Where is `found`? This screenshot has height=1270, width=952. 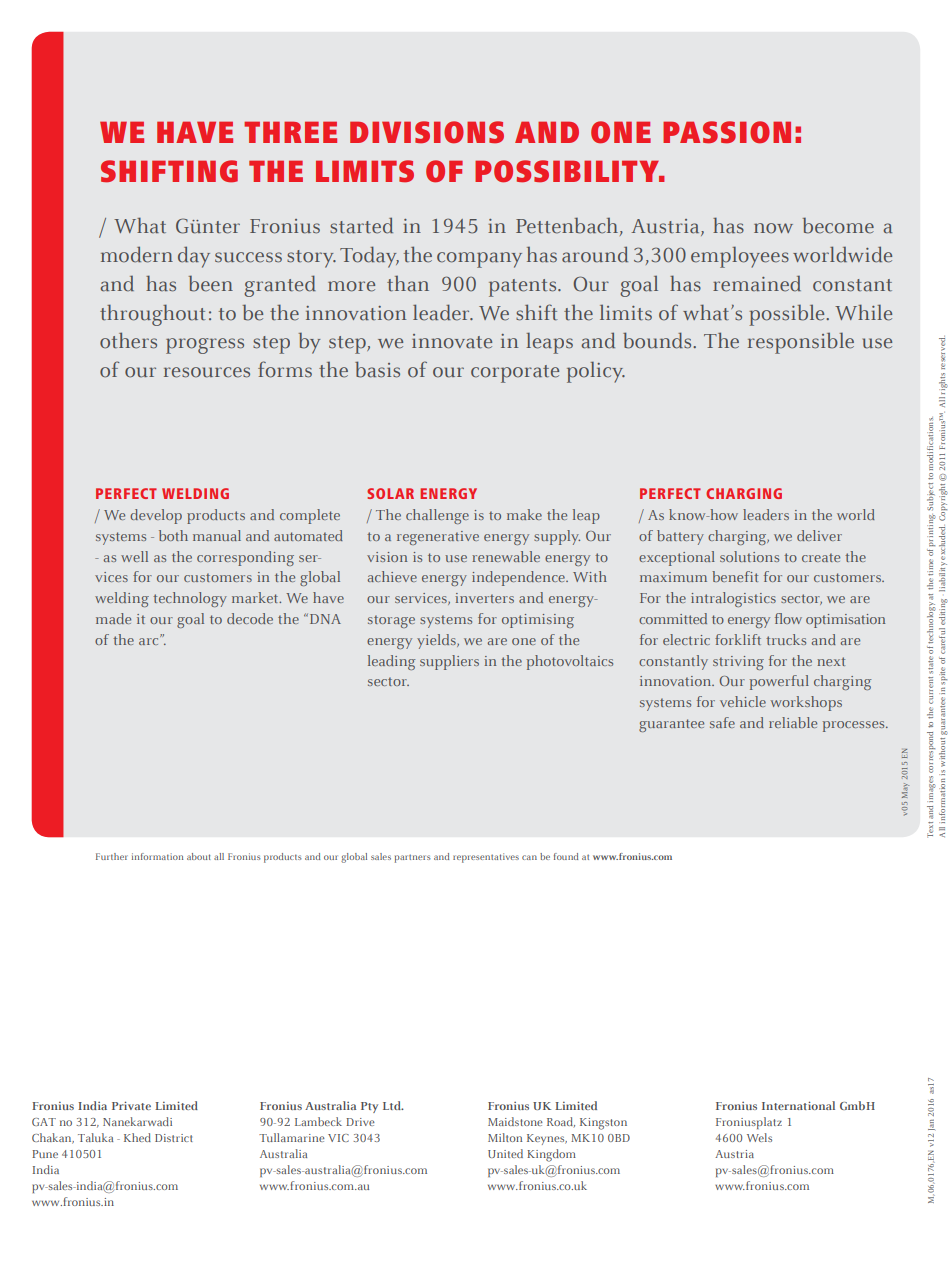
found is located at coordinates (566, 856).
